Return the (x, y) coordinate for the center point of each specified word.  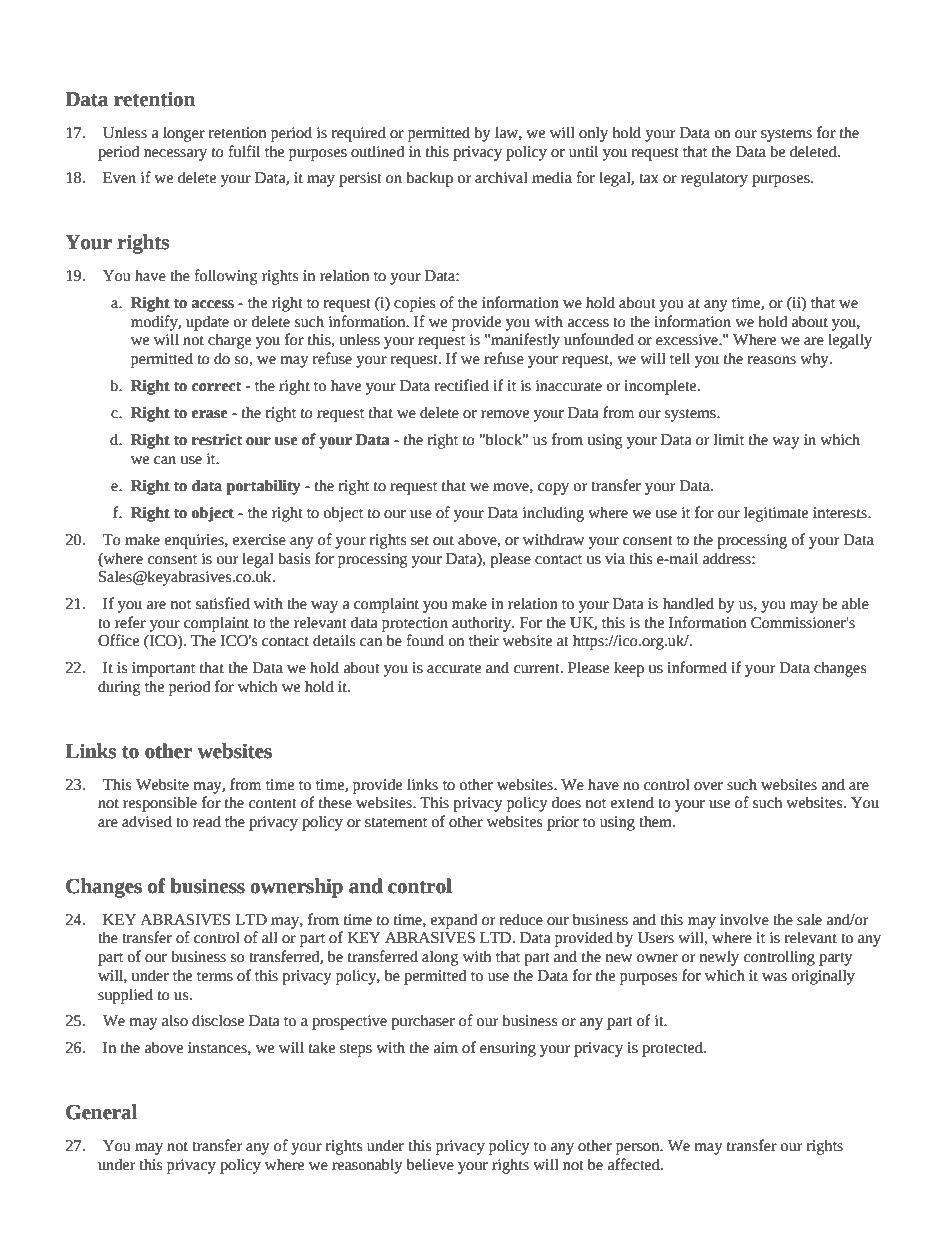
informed (697, 667)
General (101, 1112)
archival (501, 177)
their (484, 640)
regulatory (714, 179)
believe (430, 1164)
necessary (175, 155)
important (163, 669)
